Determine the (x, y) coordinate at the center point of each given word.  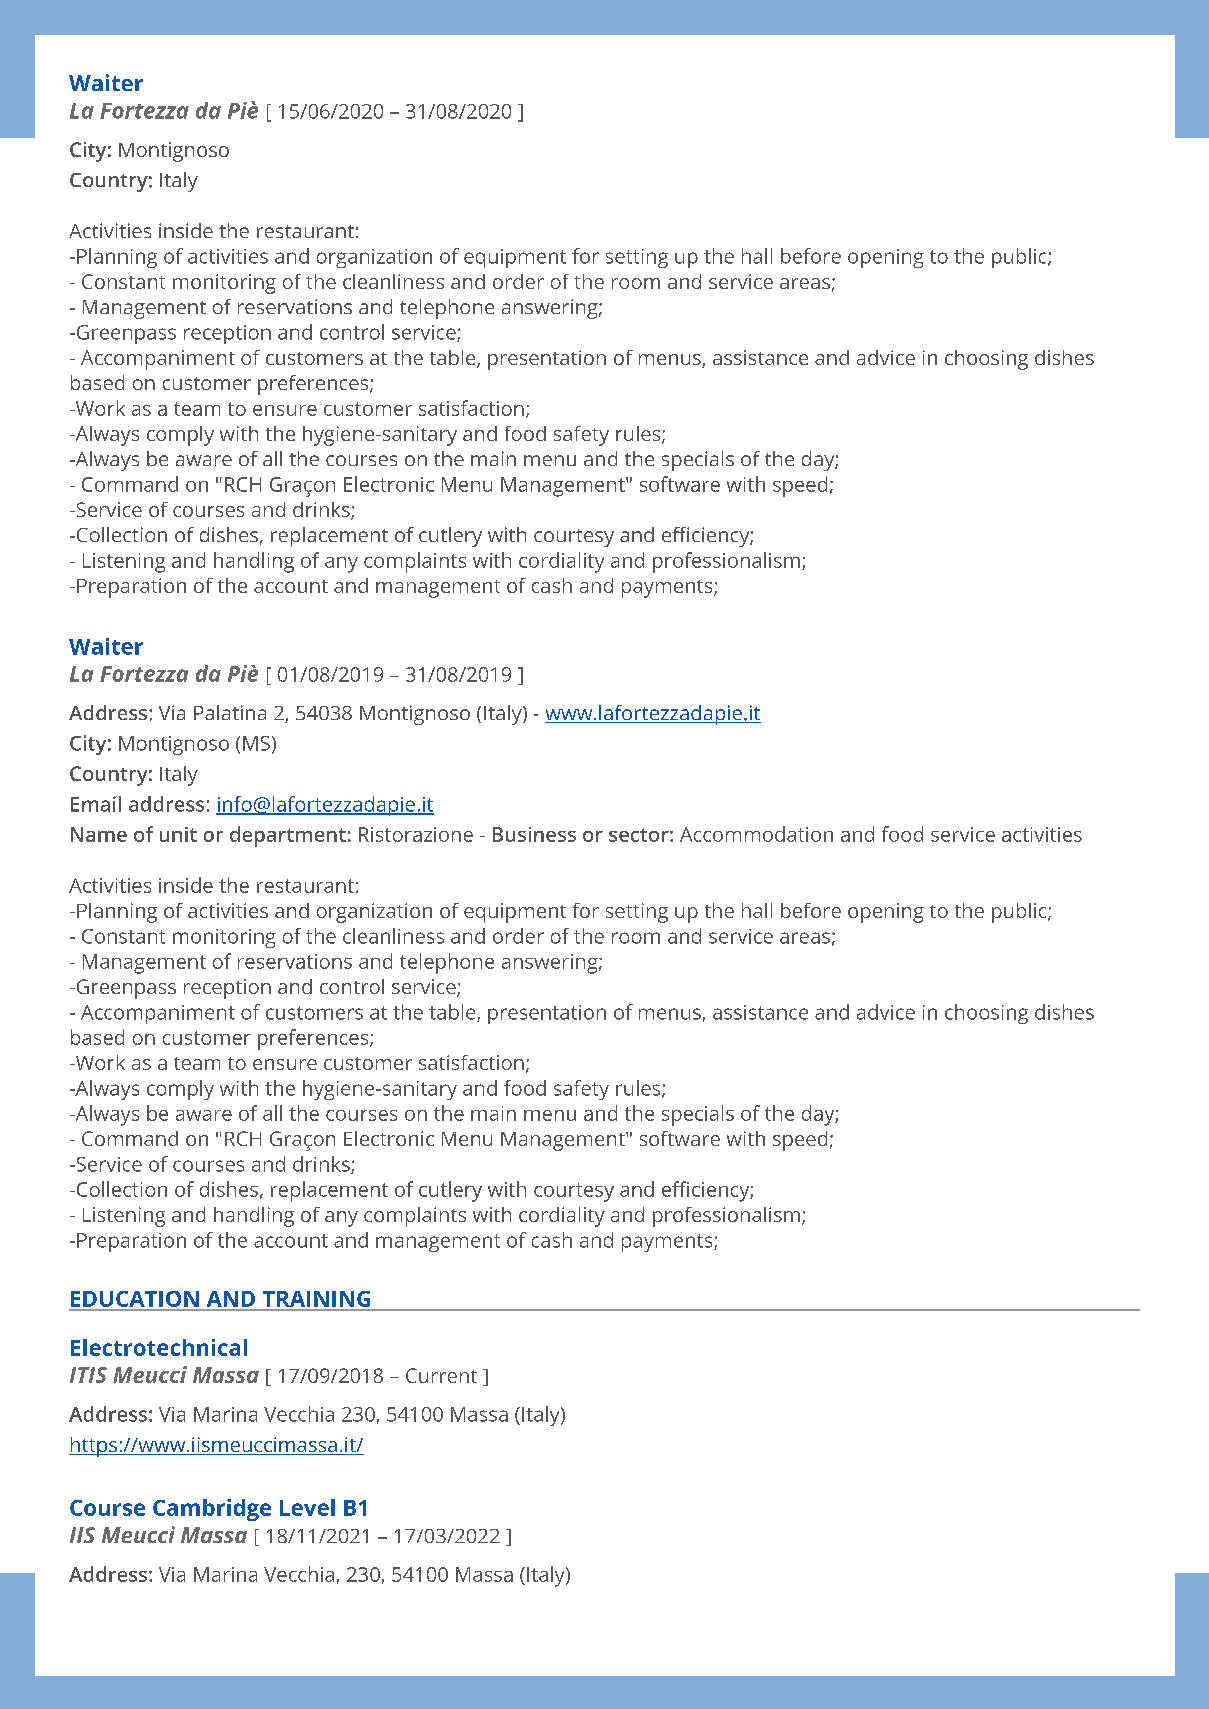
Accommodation (756, 834)
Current (441, 1375)
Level (307, 1507)
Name (99, 834)
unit (178, 834)
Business (534, 834)
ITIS (88, 1375)
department (288, 836)
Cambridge (212, 1510)
